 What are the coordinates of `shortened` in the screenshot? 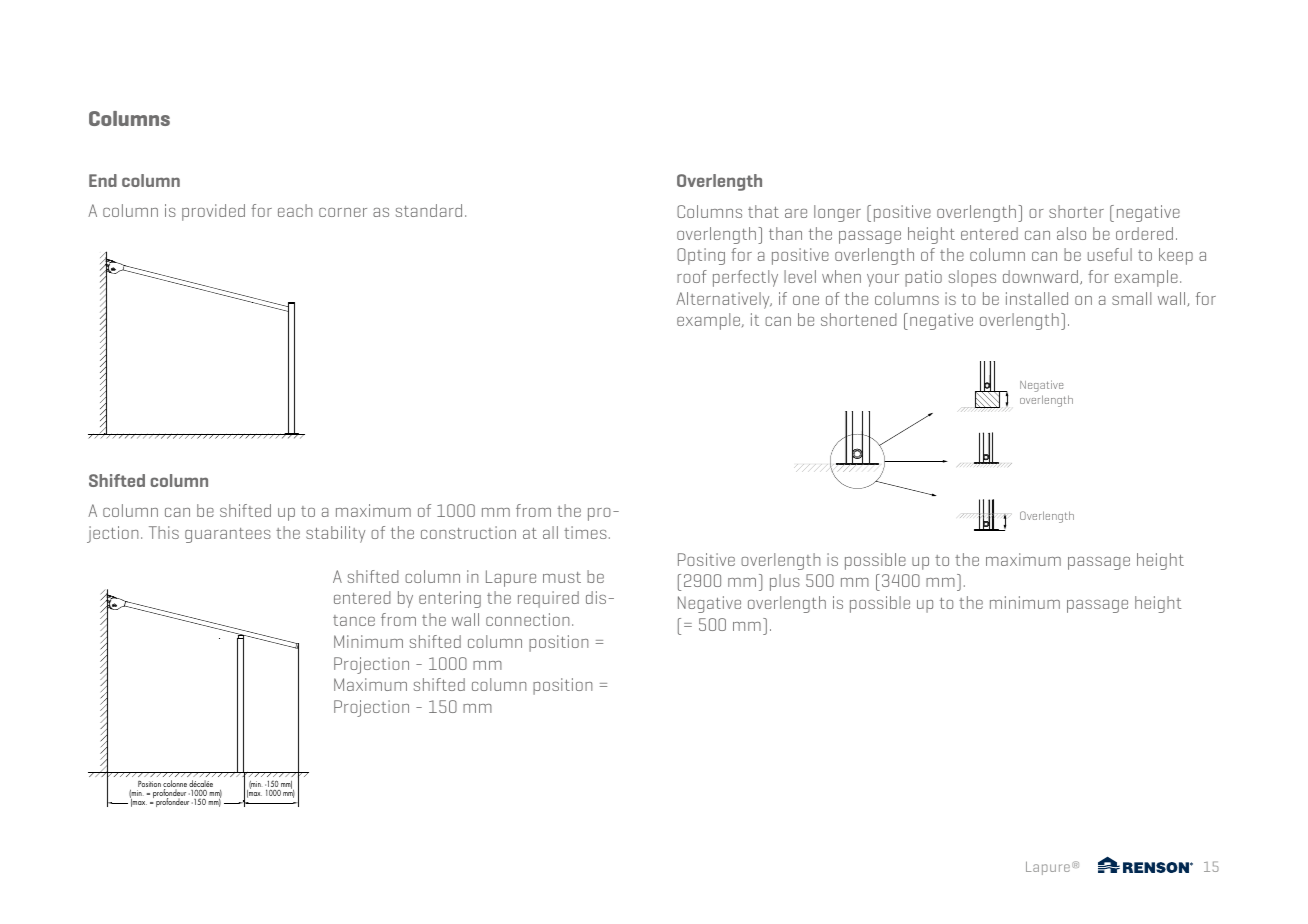 It's located at (859, 319).
